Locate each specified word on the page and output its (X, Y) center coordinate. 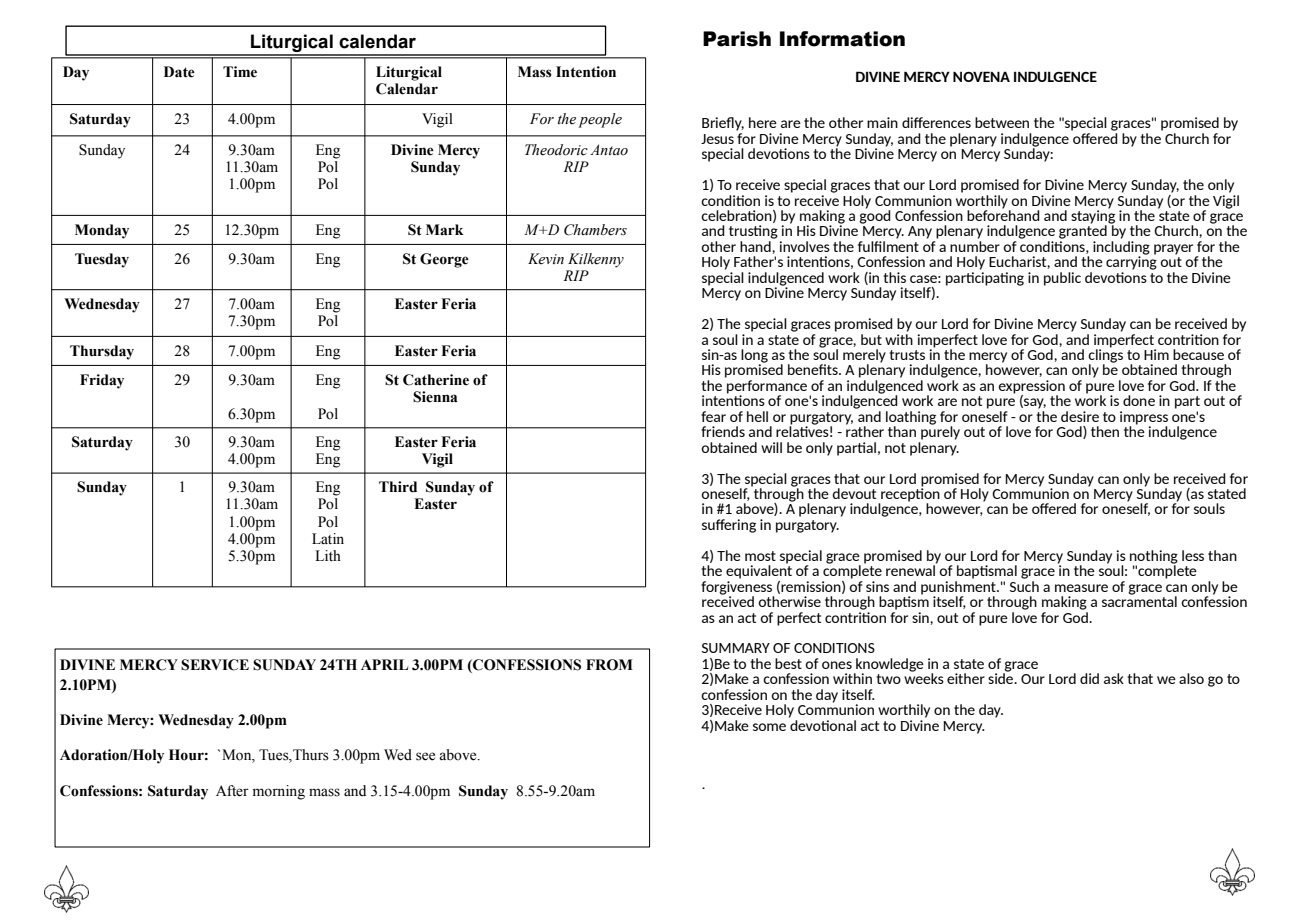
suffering (729, 526)
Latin (328, 538)
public (1062, 279)
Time (240, 72)
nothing (1154, 558)
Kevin (546, 259)
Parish (737, 39)
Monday (102, 231)
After (232, 791)
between (1002, 122)
